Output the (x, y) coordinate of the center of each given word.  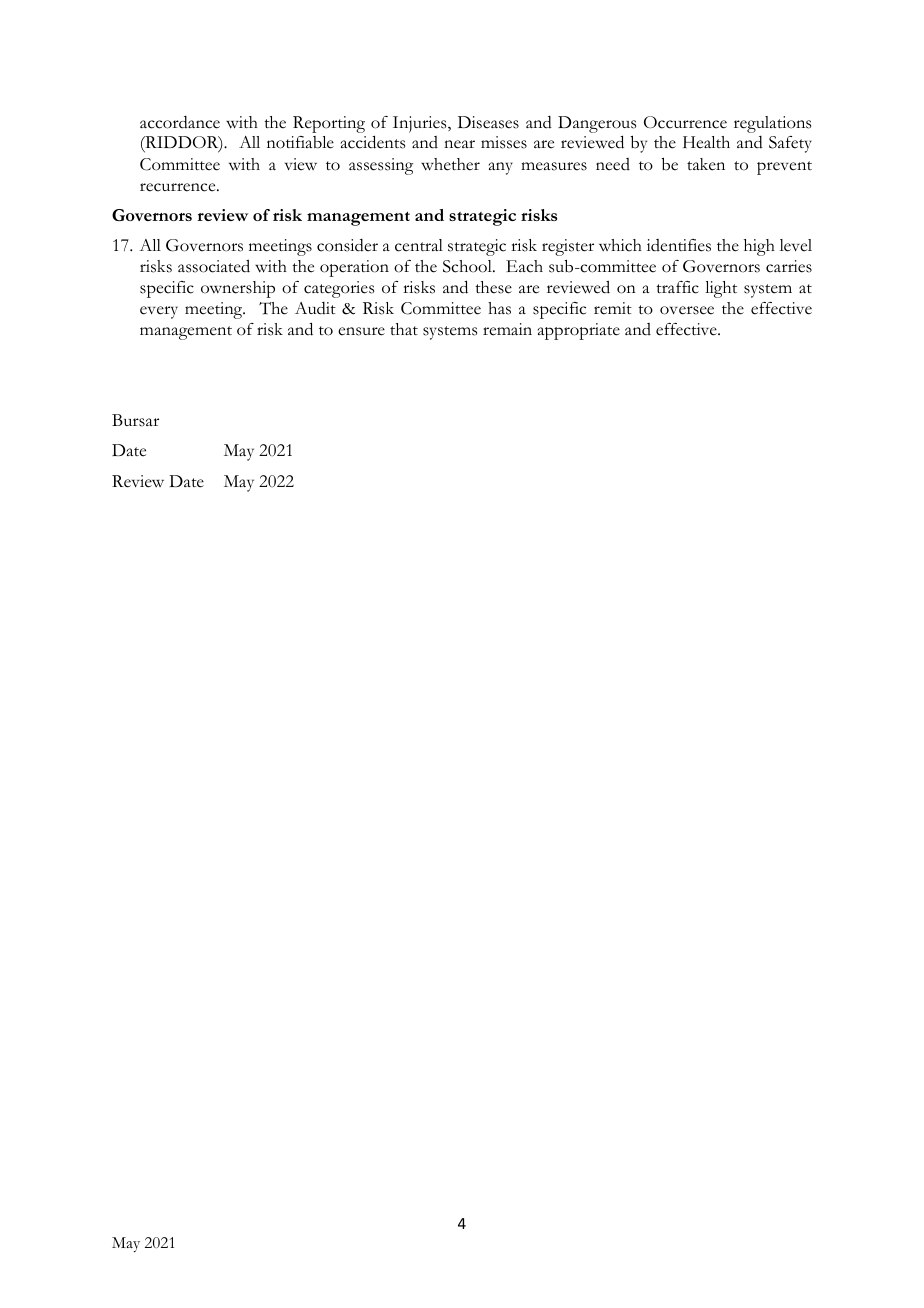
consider (347, 245)
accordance (180, 122)
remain (507, 329)
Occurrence (685, 122)
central (419, 245)
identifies (679, 245)
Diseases (488, 122)
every (159, 312)
